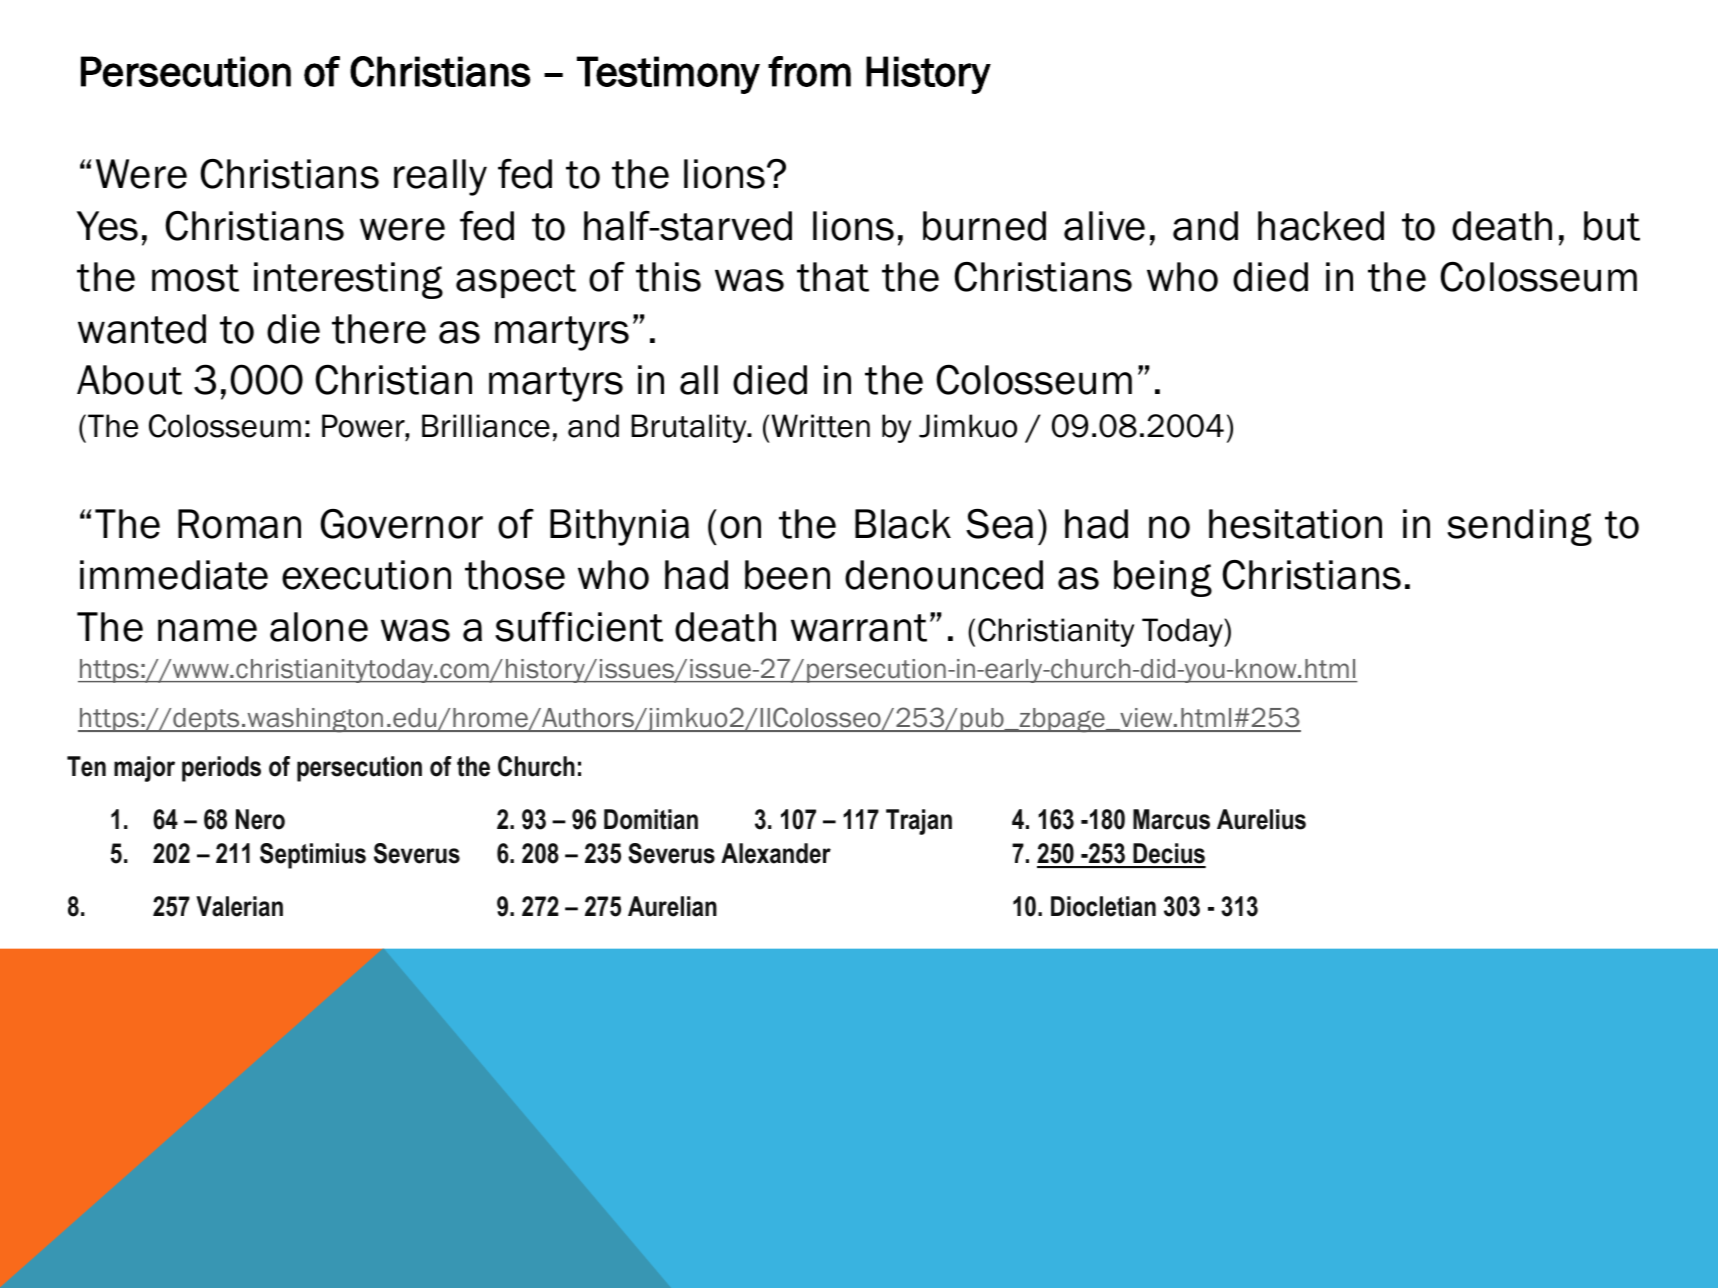 The width and height of the image is (1718, 1288). Describe the element at coordinates (821, 426) in the image. I see `Written` at that location.
